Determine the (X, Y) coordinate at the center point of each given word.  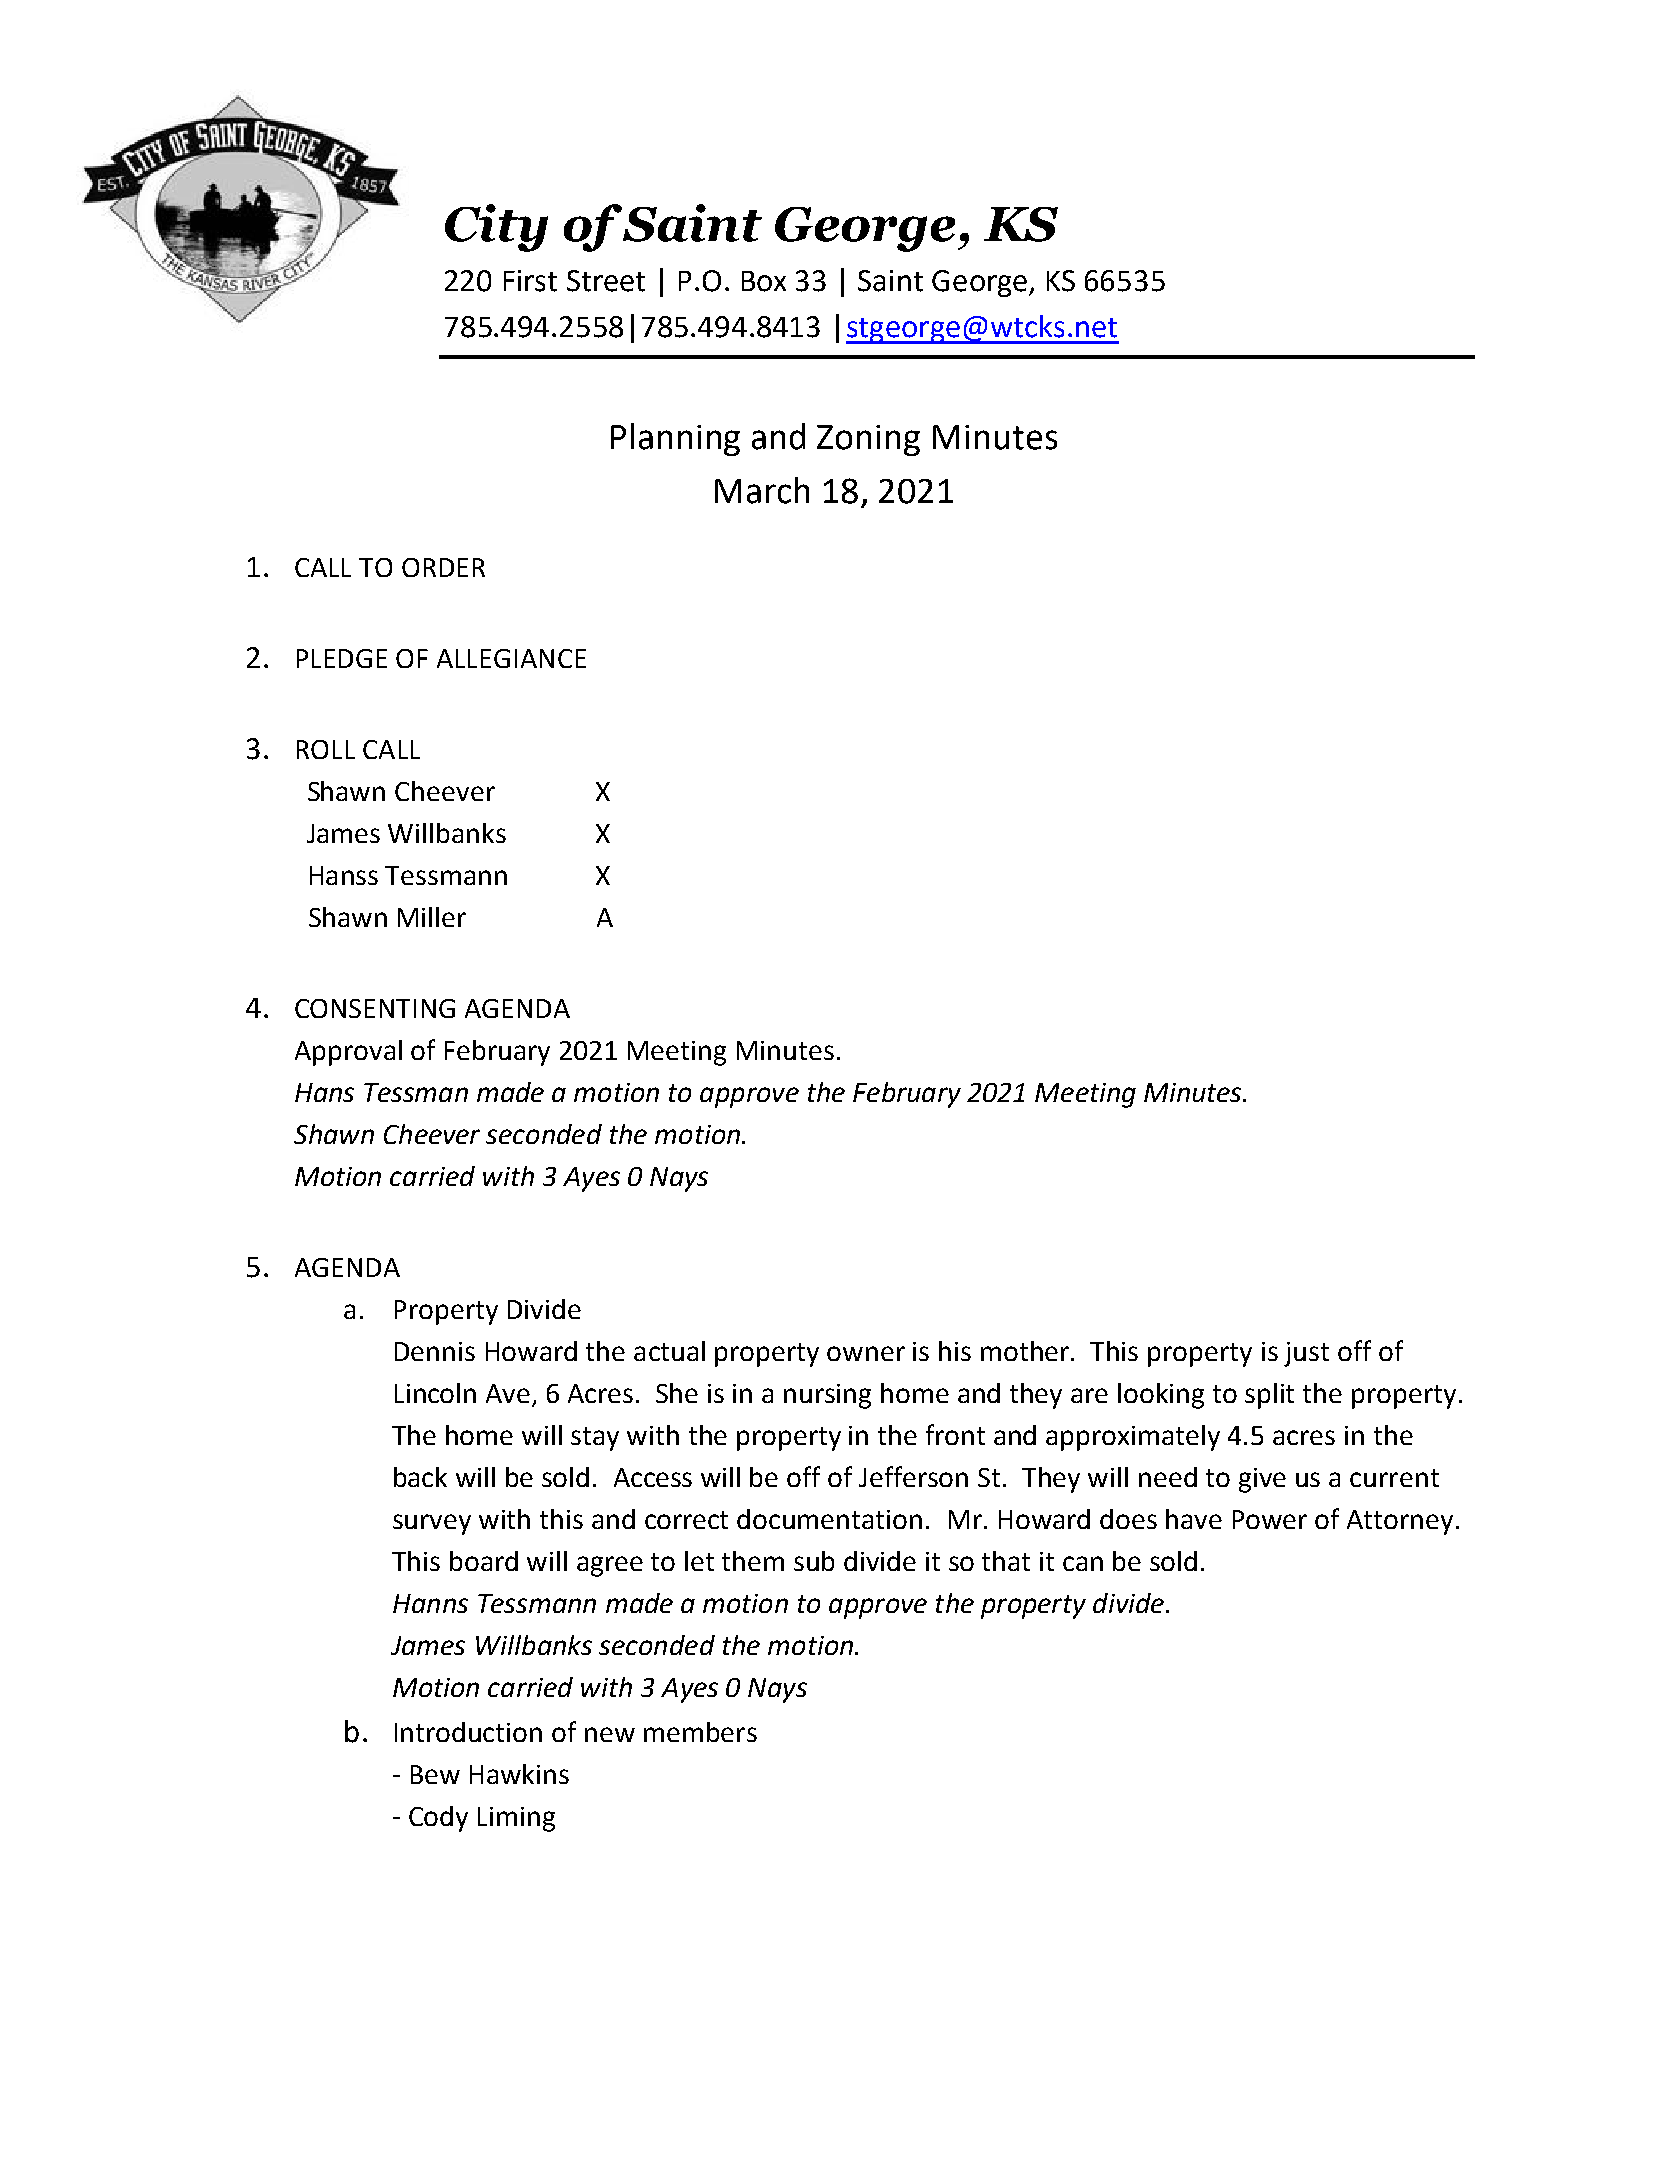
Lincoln (435, 1393)
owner (866, 1353)
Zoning (868, 440)
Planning (675, 439)
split (1269, 1396)
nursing (827, 1396)
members (700, 1732)
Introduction (468, 1732)
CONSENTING (375, 1008)
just (1306, 1354)
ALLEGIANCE (511, 658)
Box (764, 281)
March (762, 490)
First (530, 281)
